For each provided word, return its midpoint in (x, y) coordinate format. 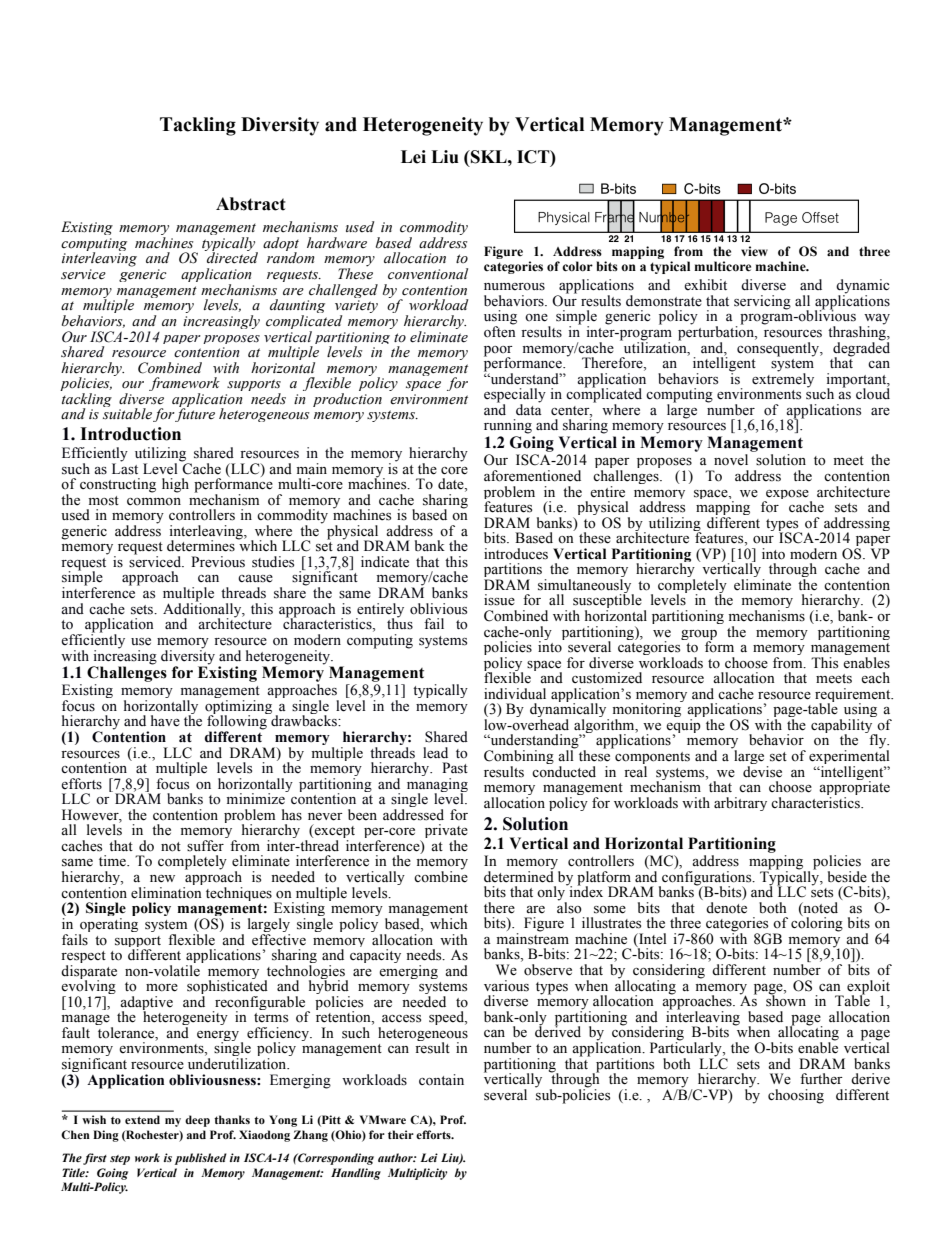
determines (202, 545)
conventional (428, 274)
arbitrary (740, 804)
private (446, 832)
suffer (205, 846)
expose (787, 496)
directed (231, 257)
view (754, 251)
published (201, 1159)
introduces (516, 554)
